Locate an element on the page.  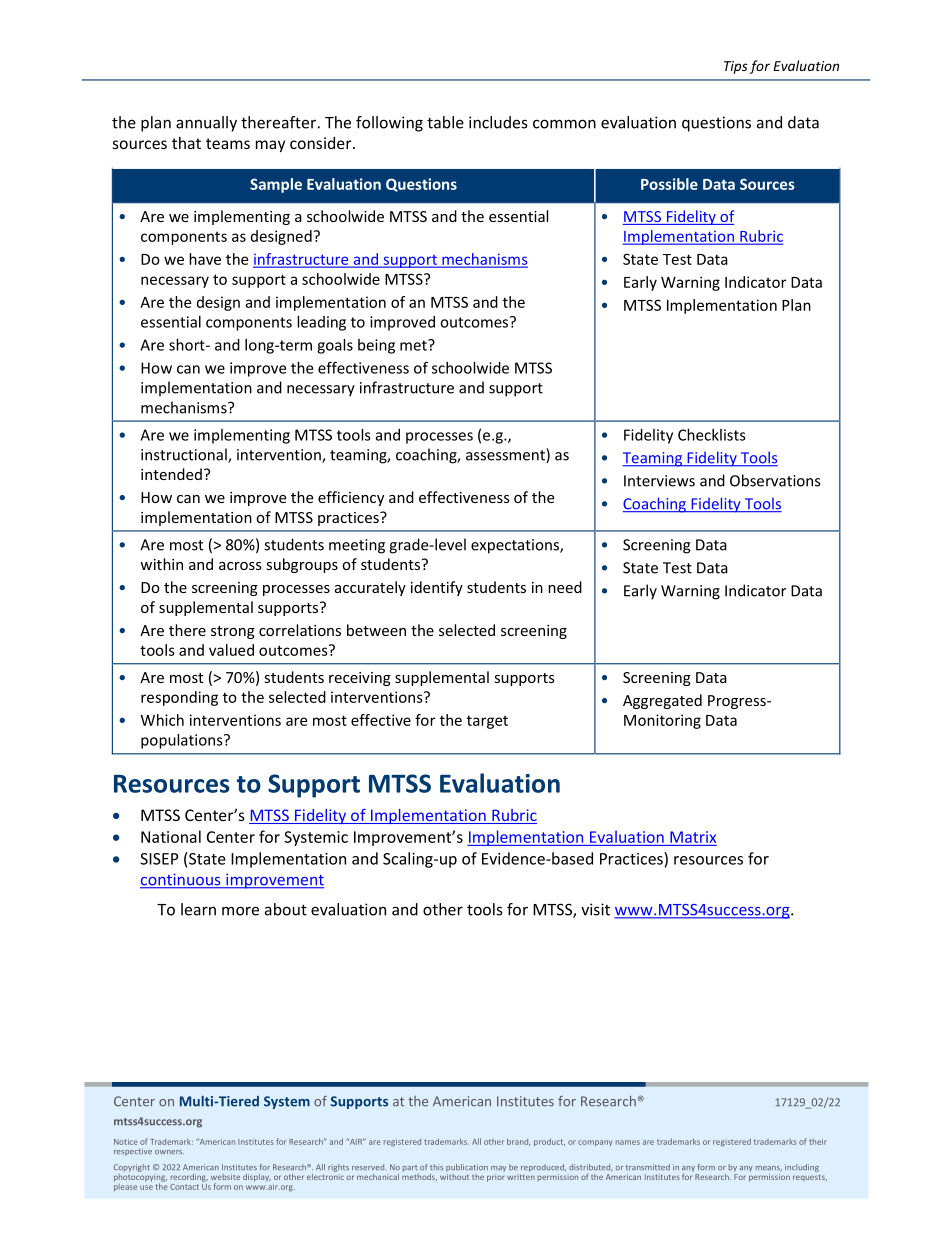
Tips is located at coordinates (736, 67).
